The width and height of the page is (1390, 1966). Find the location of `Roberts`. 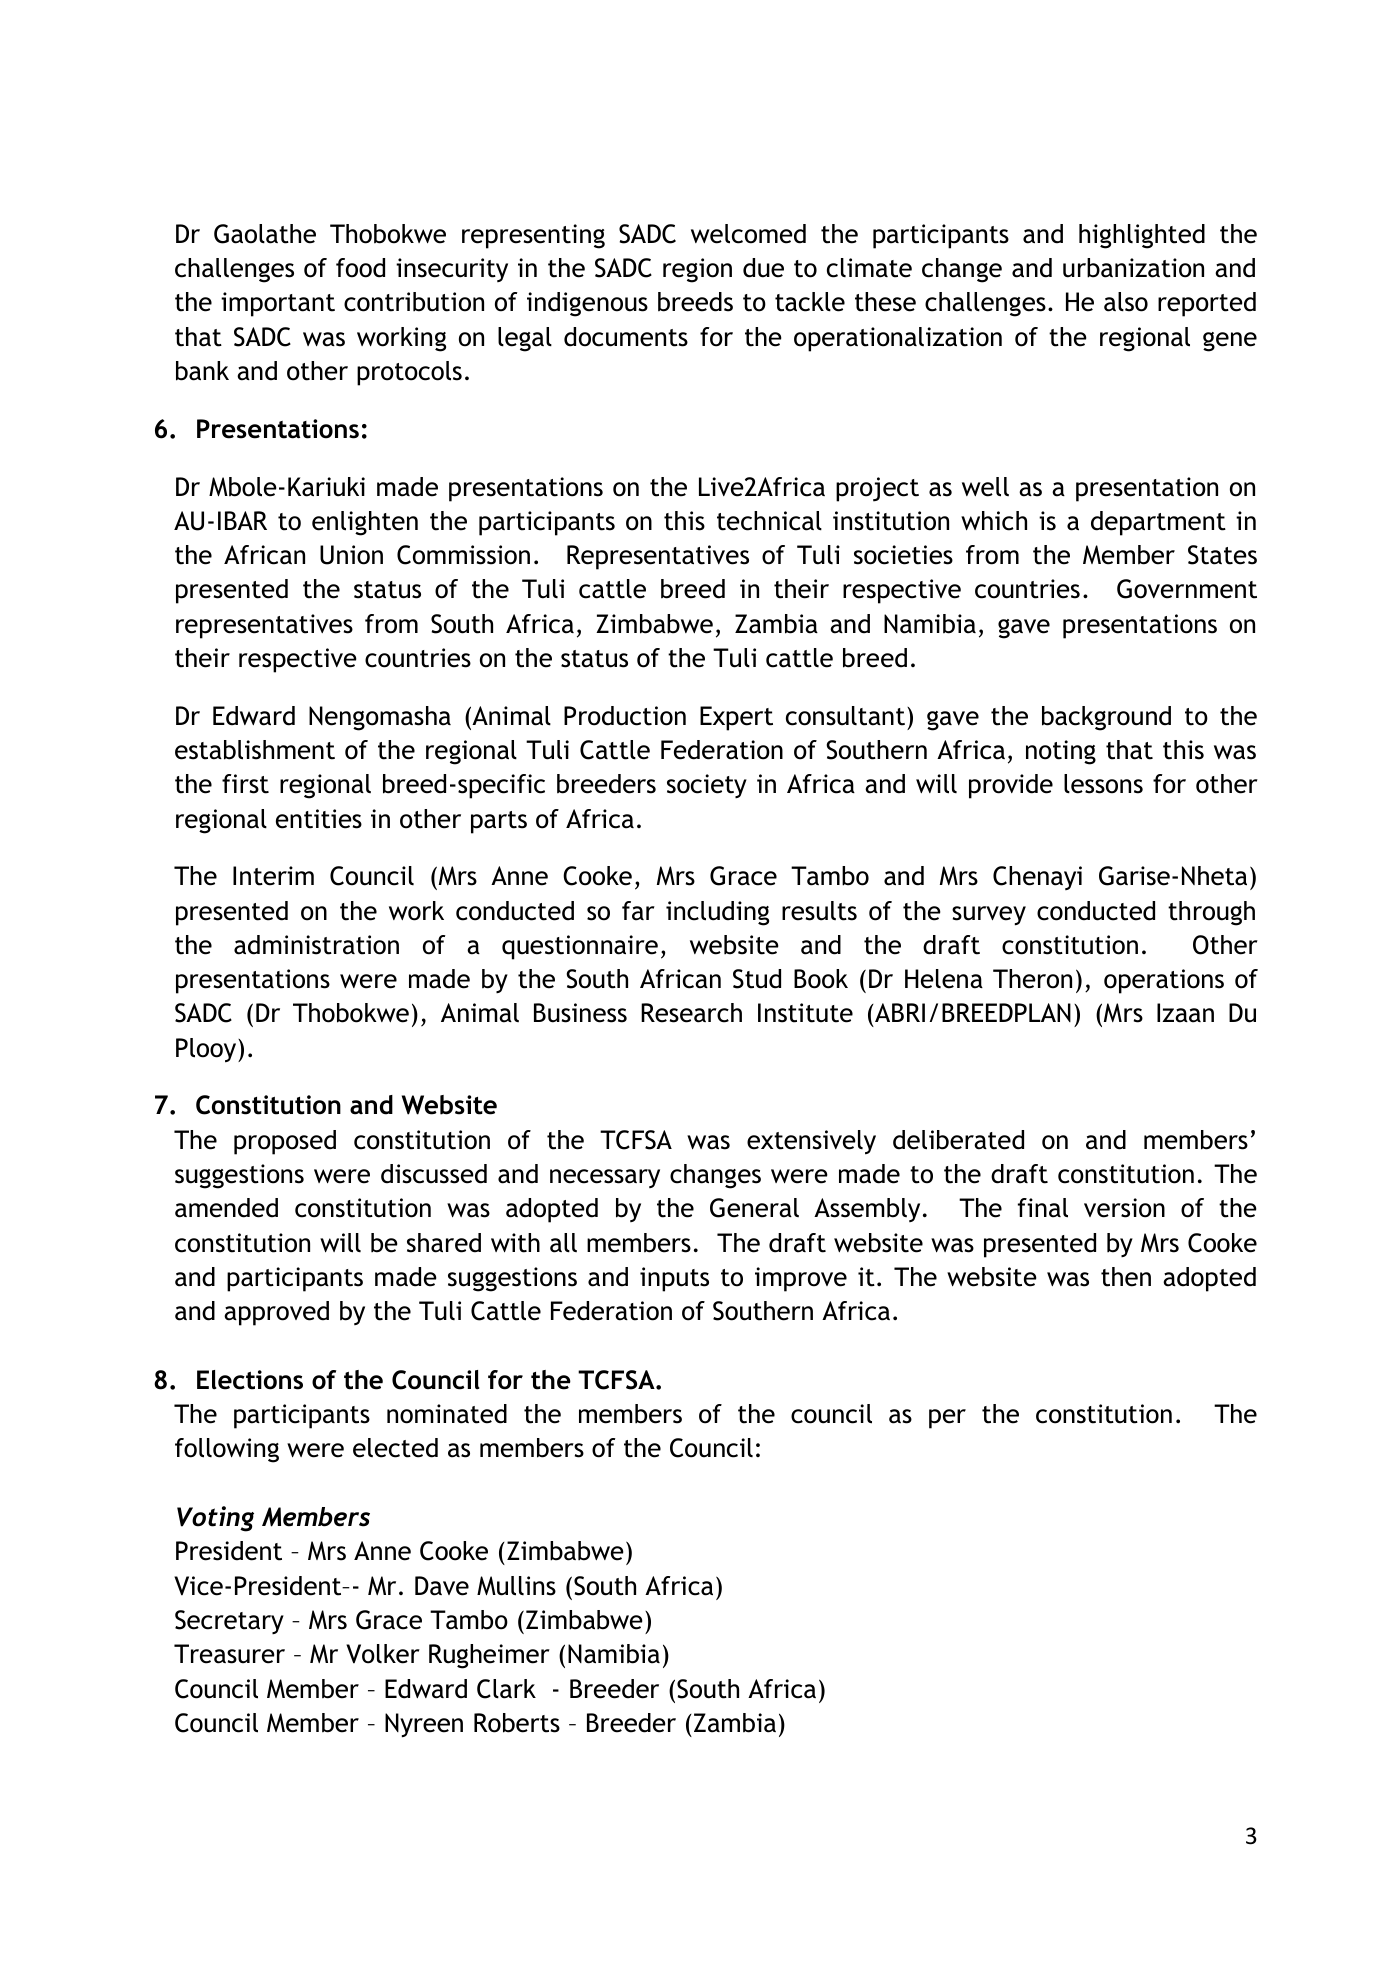

Roberts is located at coordinates (517, 1723).
